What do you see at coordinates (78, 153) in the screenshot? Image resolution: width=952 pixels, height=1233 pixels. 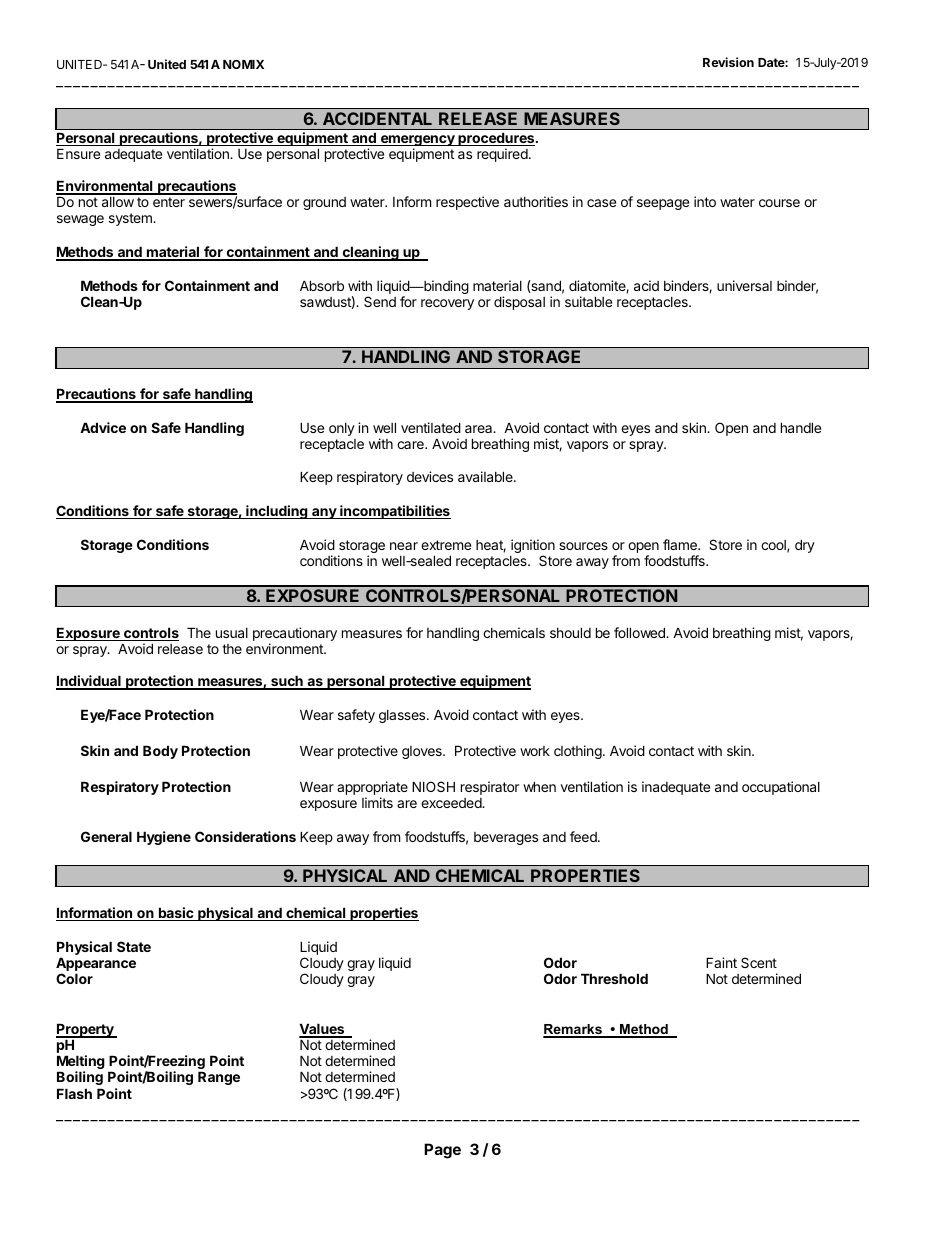 I see `Ensure` at bounding box center [78, 153].
